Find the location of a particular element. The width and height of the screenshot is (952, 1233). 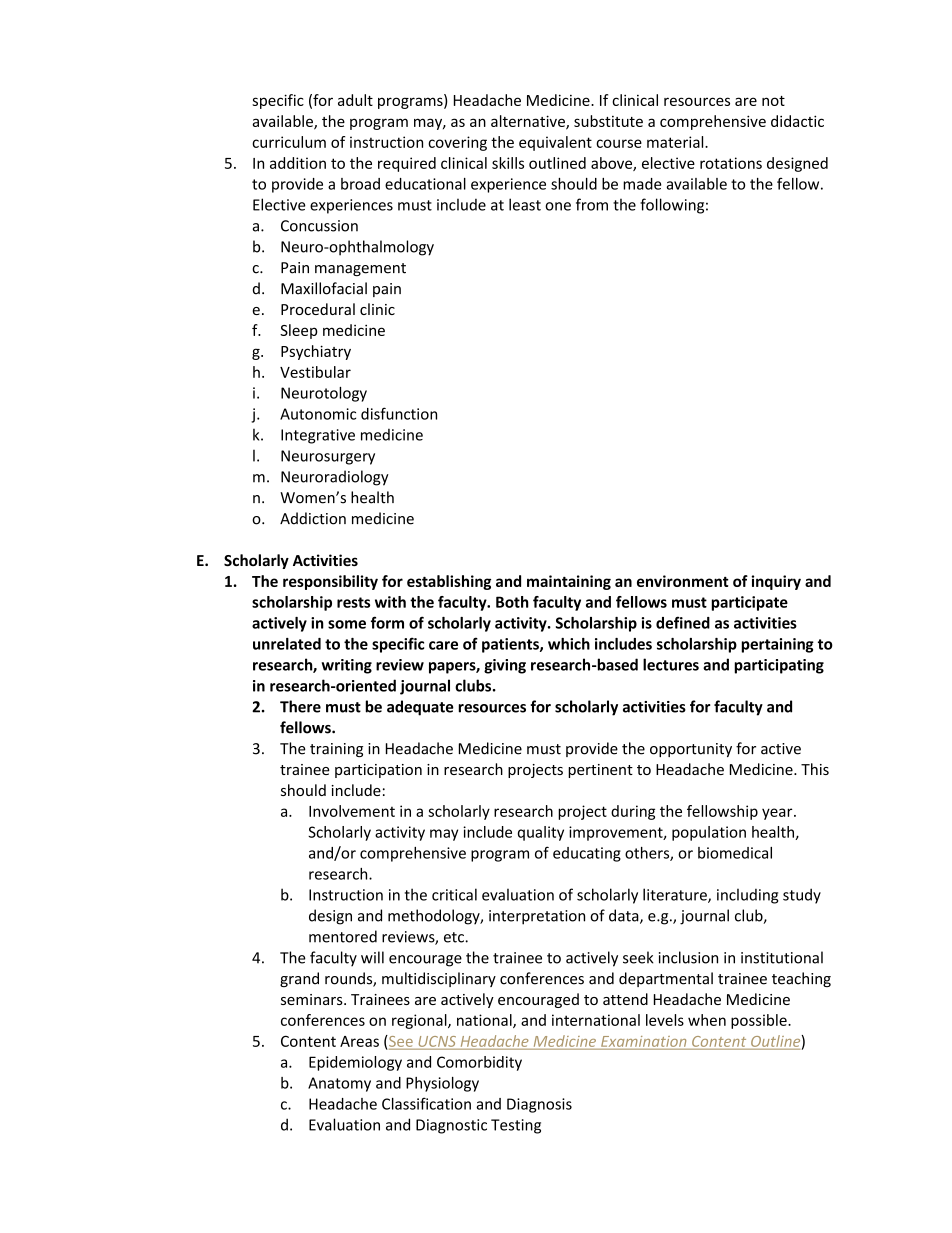

Involvement is located at coordinates (352, 811).
